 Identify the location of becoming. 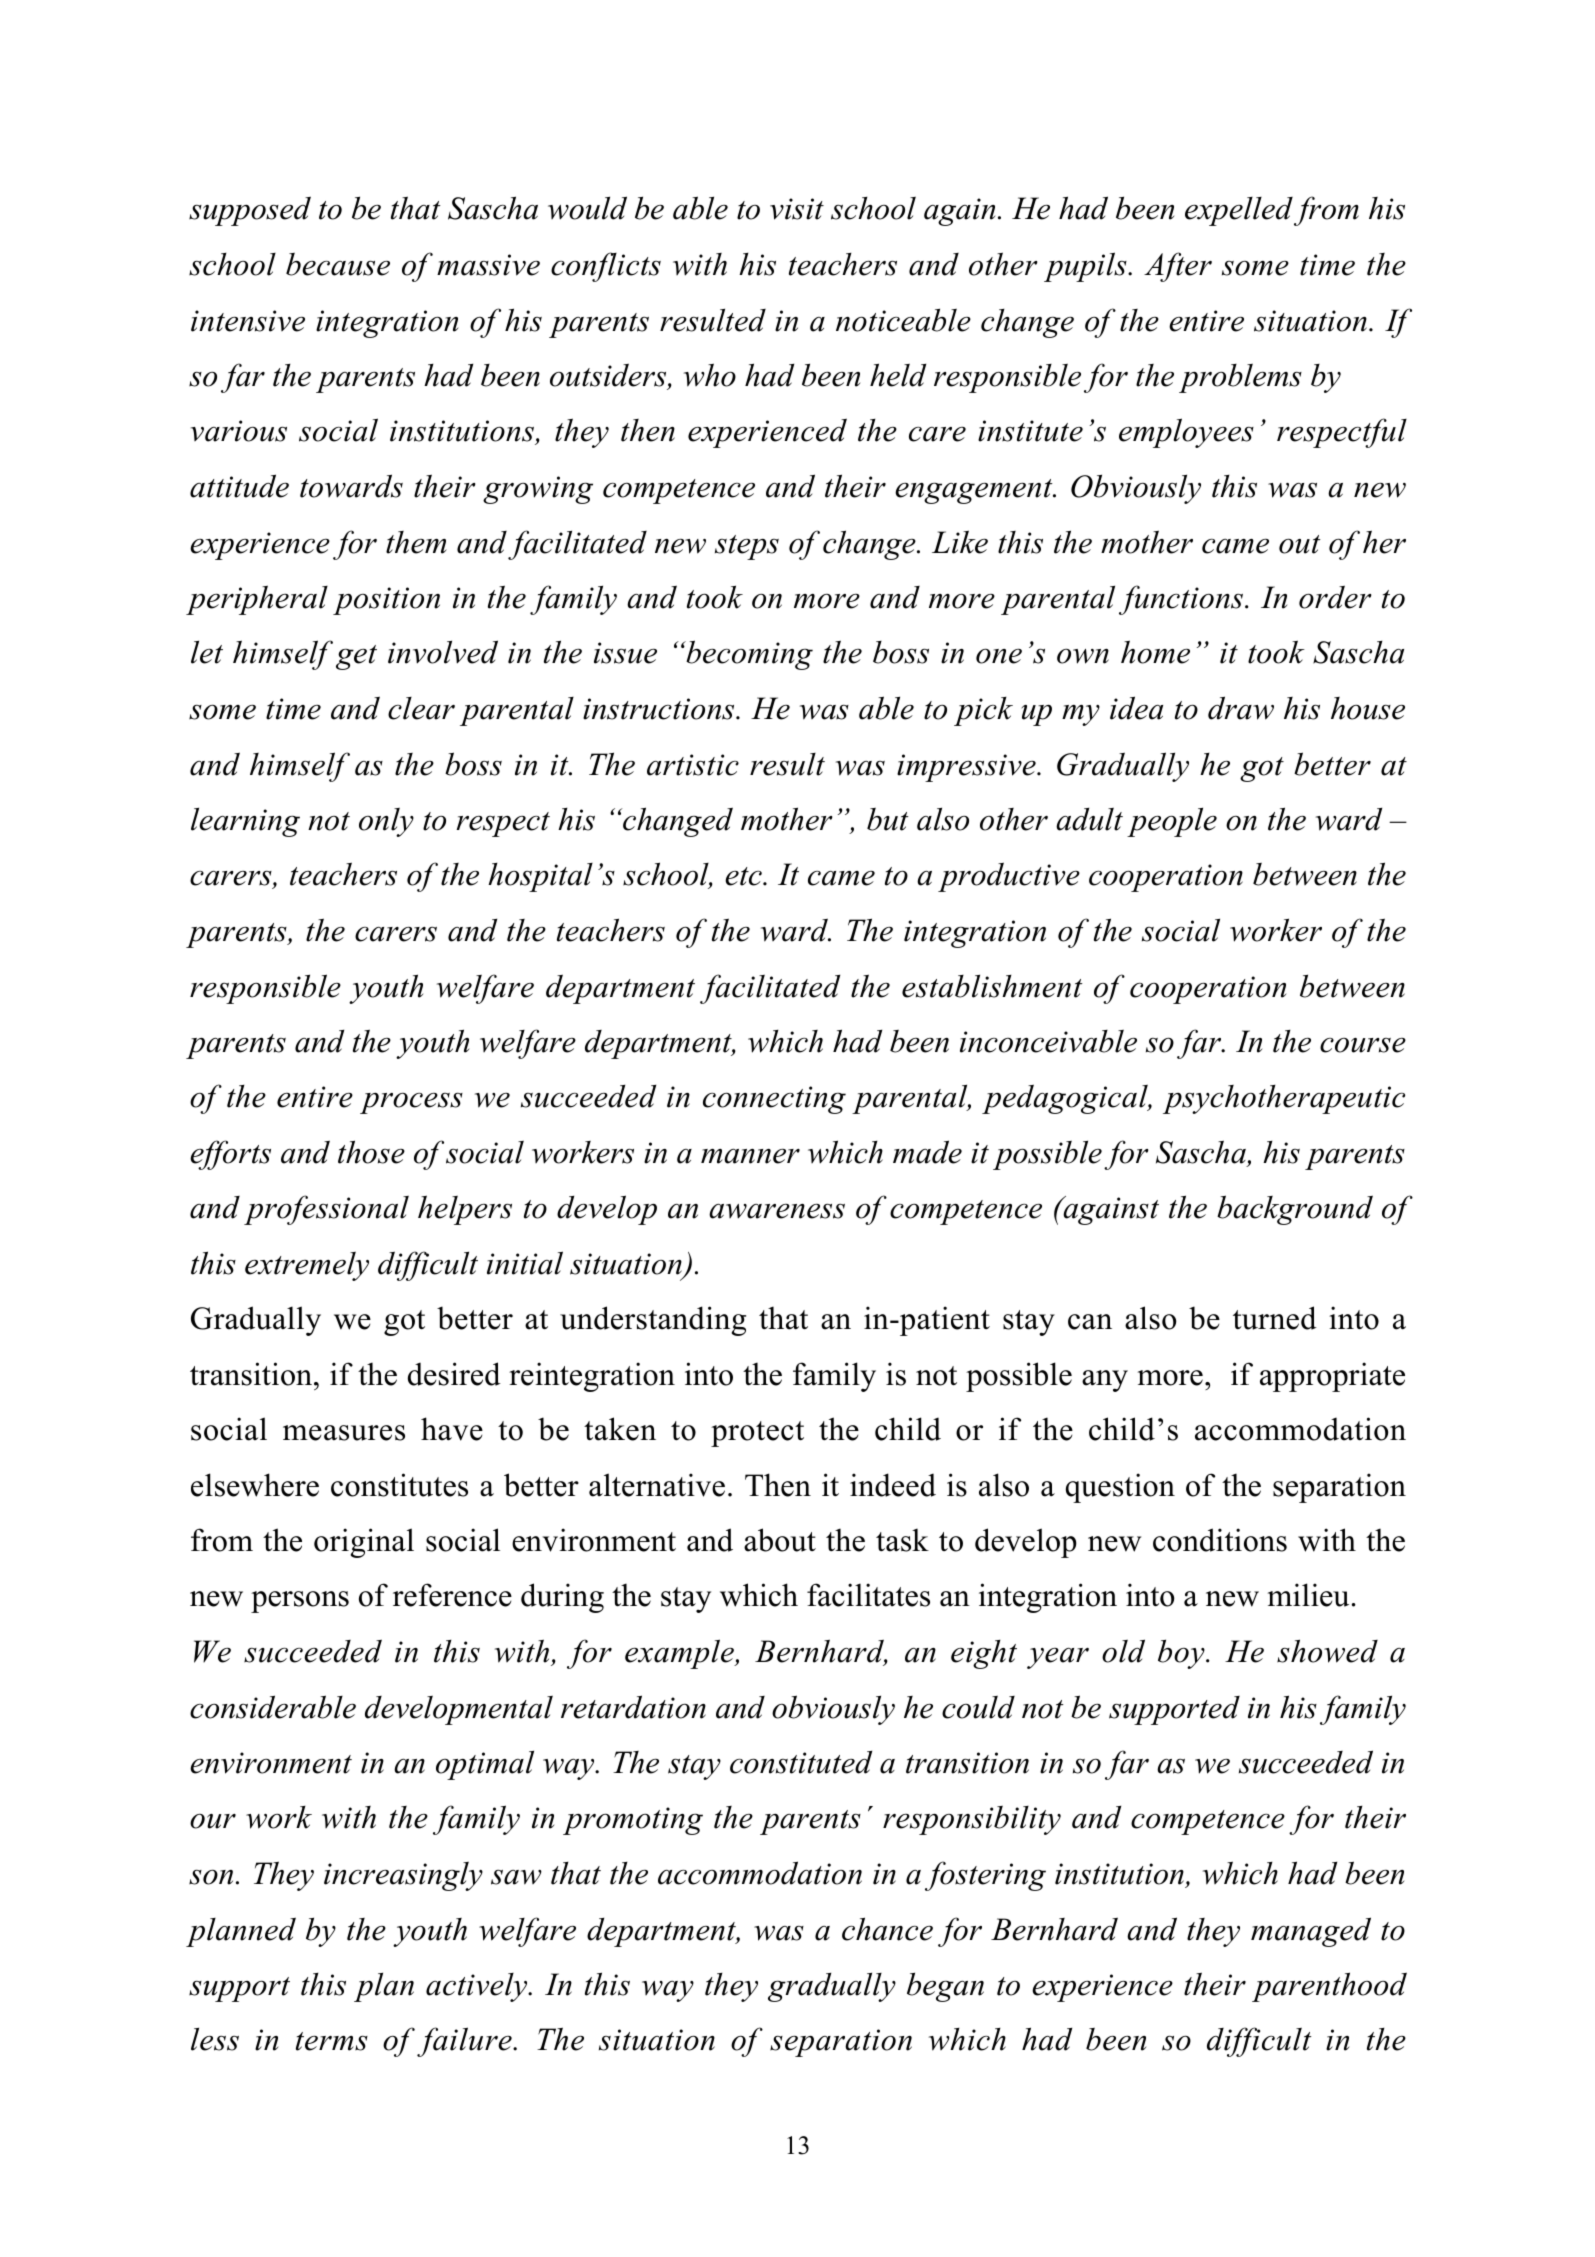
(748, 655).
